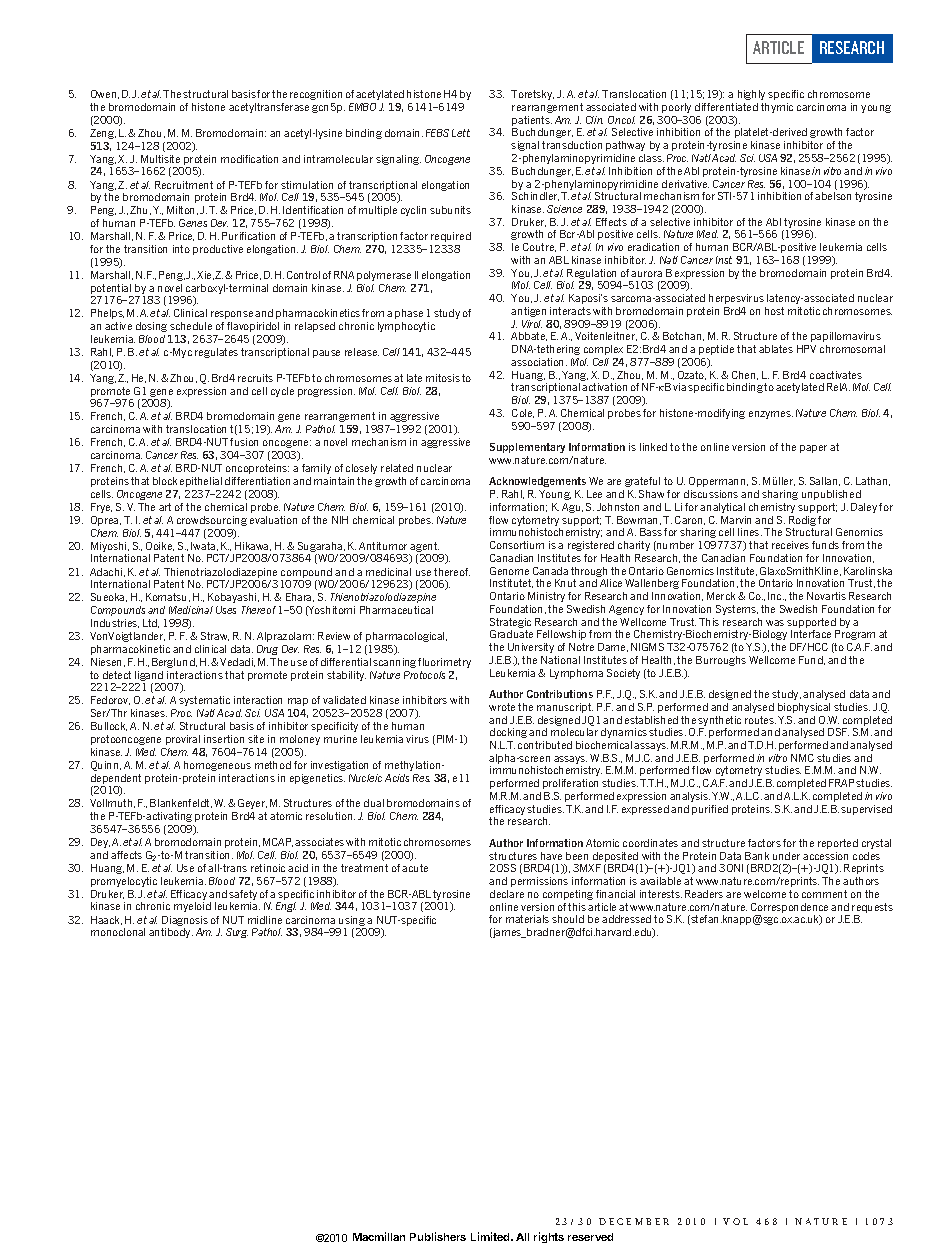  What do you see at coordinates (811, 634) in the screenshot?
I see `Interface` at bounding box center [811, 634].
